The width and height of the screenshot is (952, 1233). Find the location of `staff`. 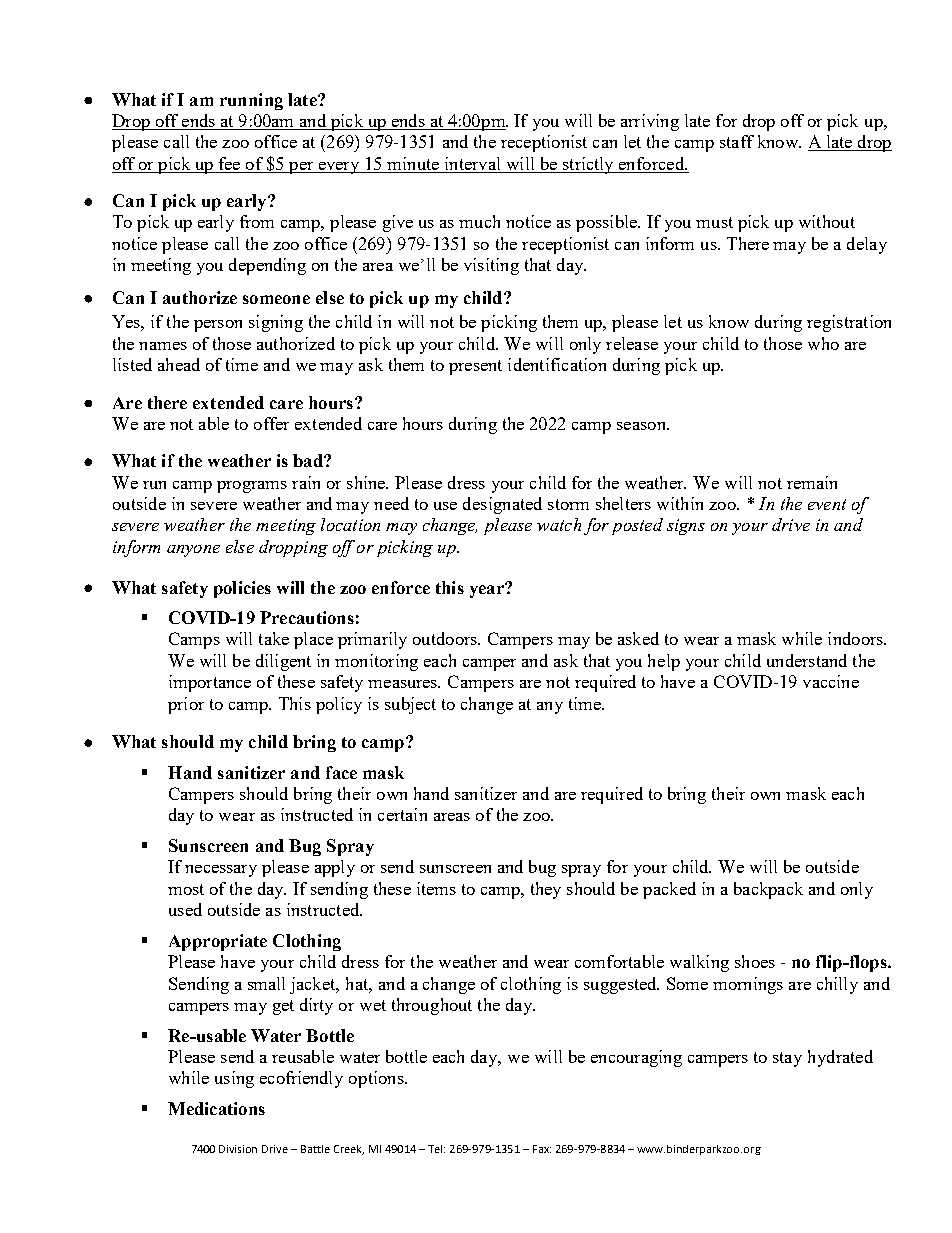

staff is located at coordinates (737, 141).
